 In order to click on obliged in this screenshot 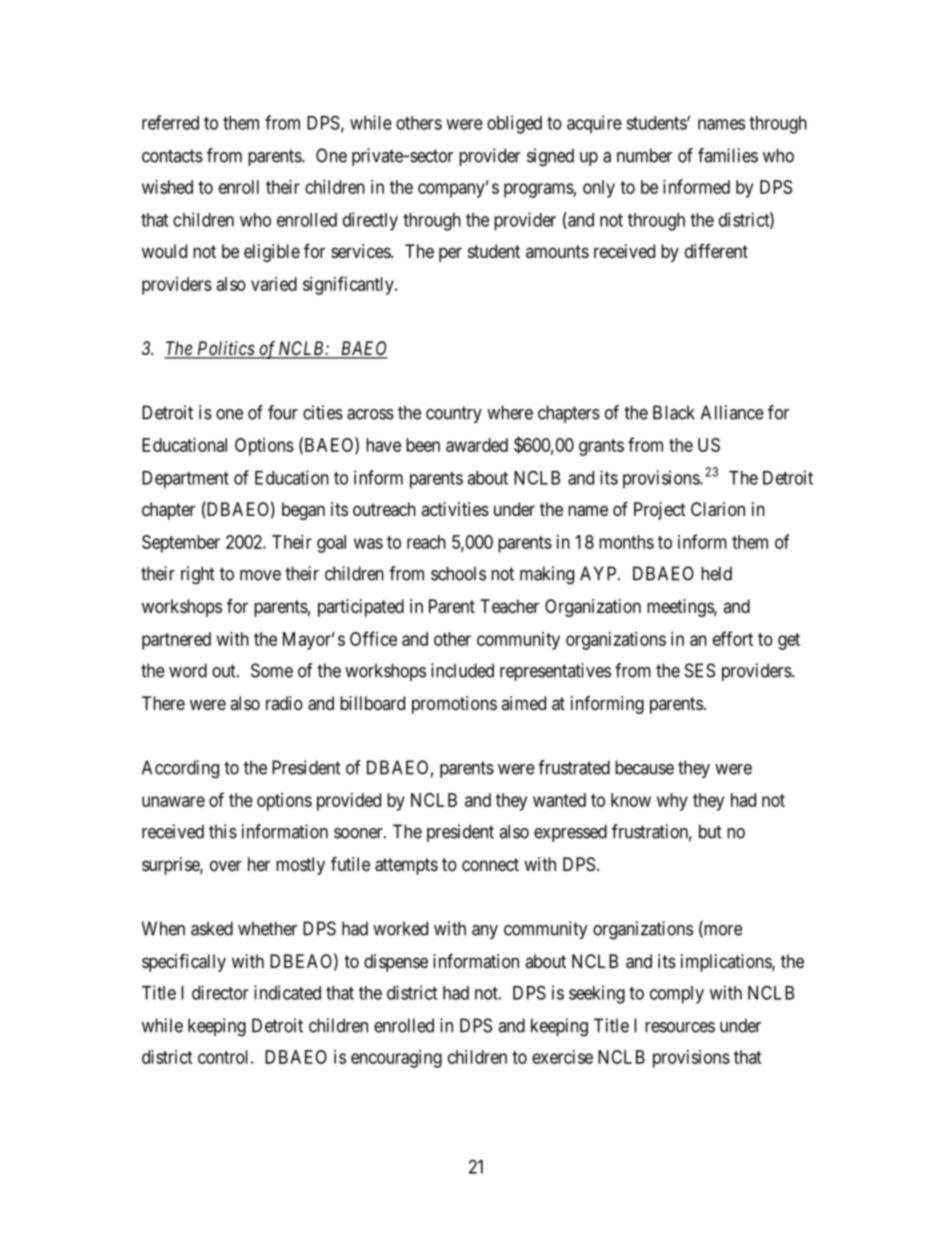, I will do `click(514, 124)`.
